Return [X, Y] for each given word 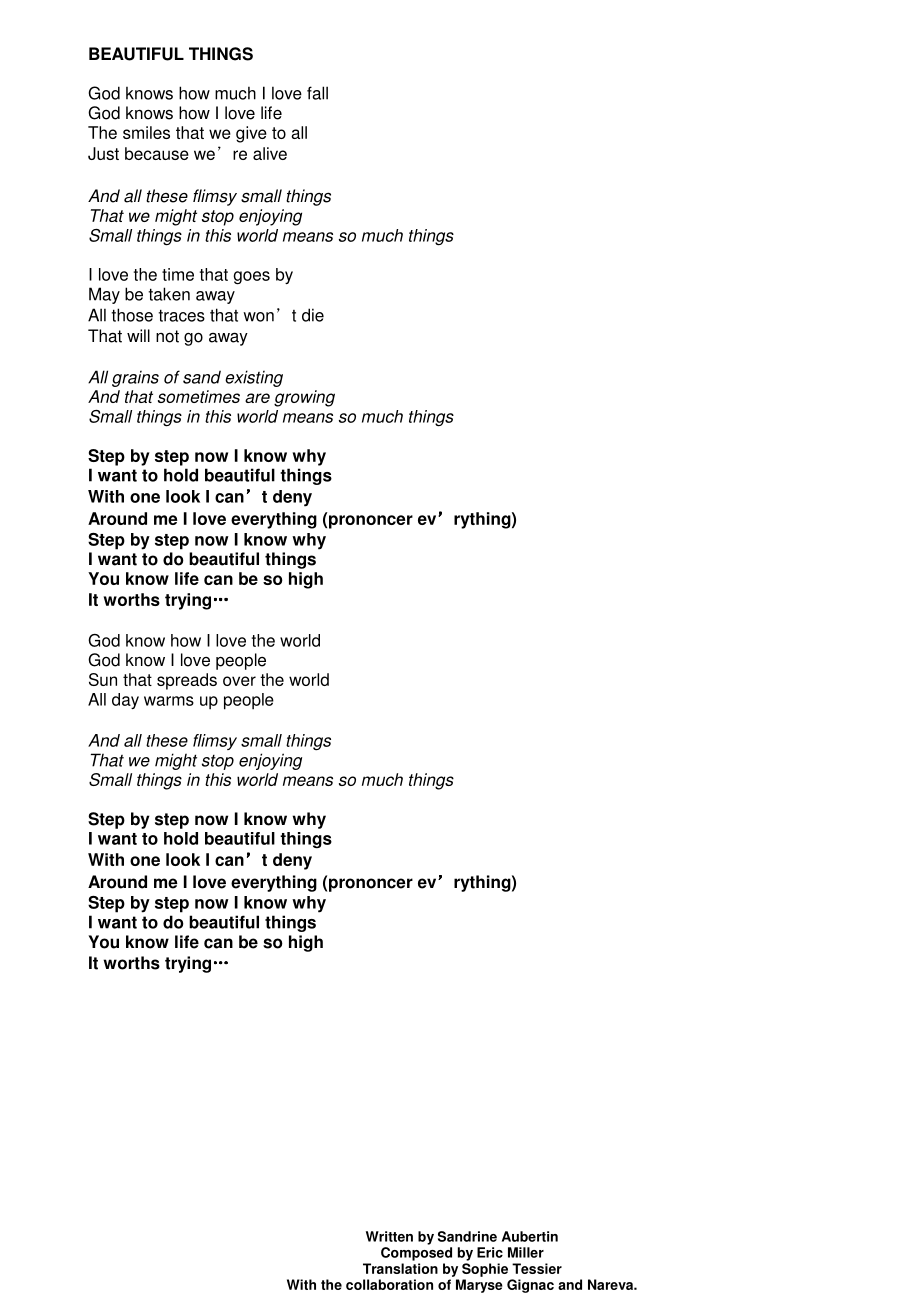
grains [135, 379]
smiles [146, 132]
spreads [187, 681]
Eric [490, 1252]
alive [270, 153]
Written [389, 1236]
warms [169, 701]
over [239, 681]
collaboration [389, 1284]
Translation [400, 1268]
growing [304, 398]
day [125, 701]
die [313, 315]
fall [317, 93]
